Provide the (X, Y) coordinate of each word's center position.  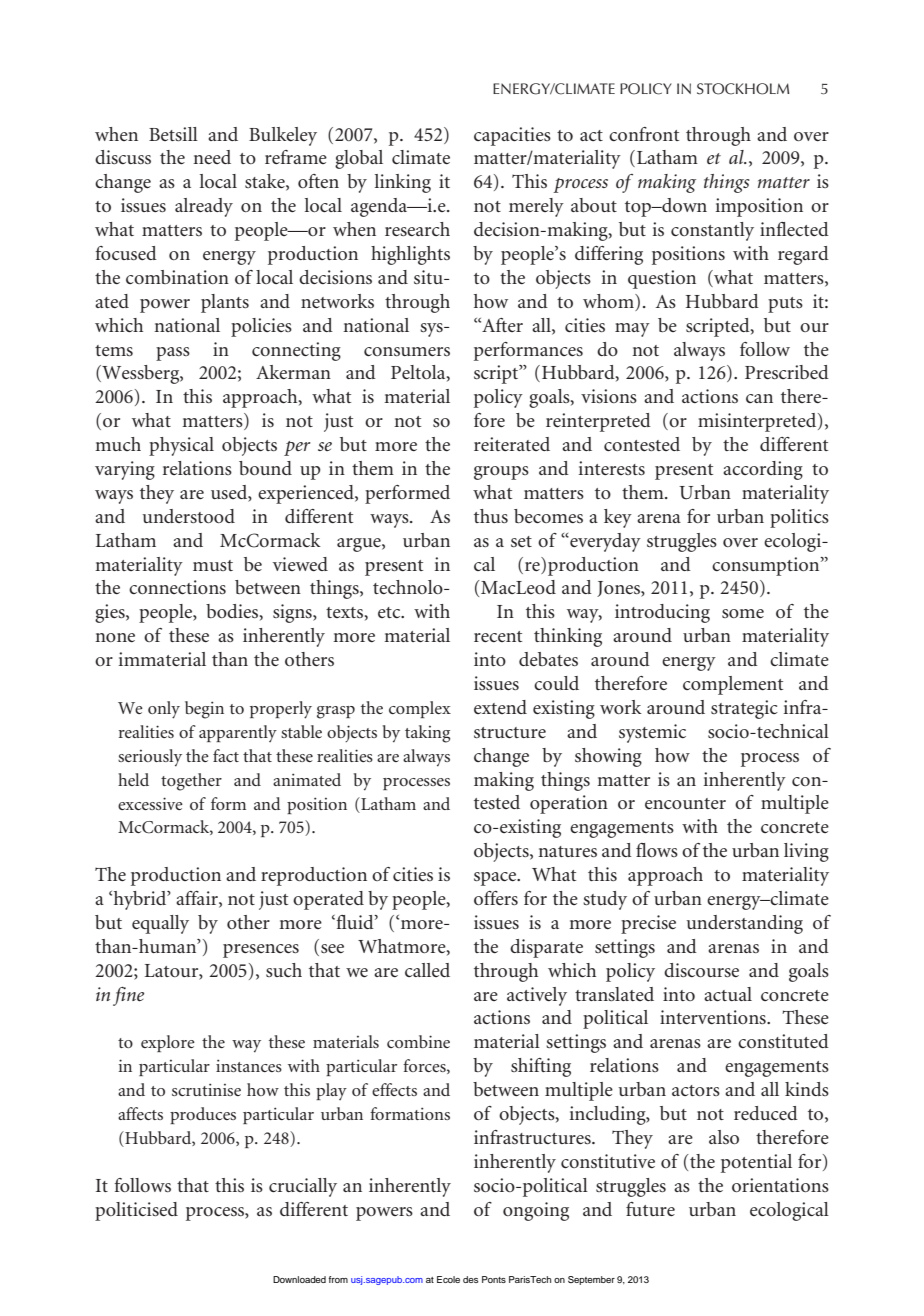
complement (733, 685)
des (470, 1279)
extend (500, 707)
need (212, 157)
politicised (136, 1211)
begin (204, 710)
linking (403, 183)
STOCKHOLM (743, 89)
